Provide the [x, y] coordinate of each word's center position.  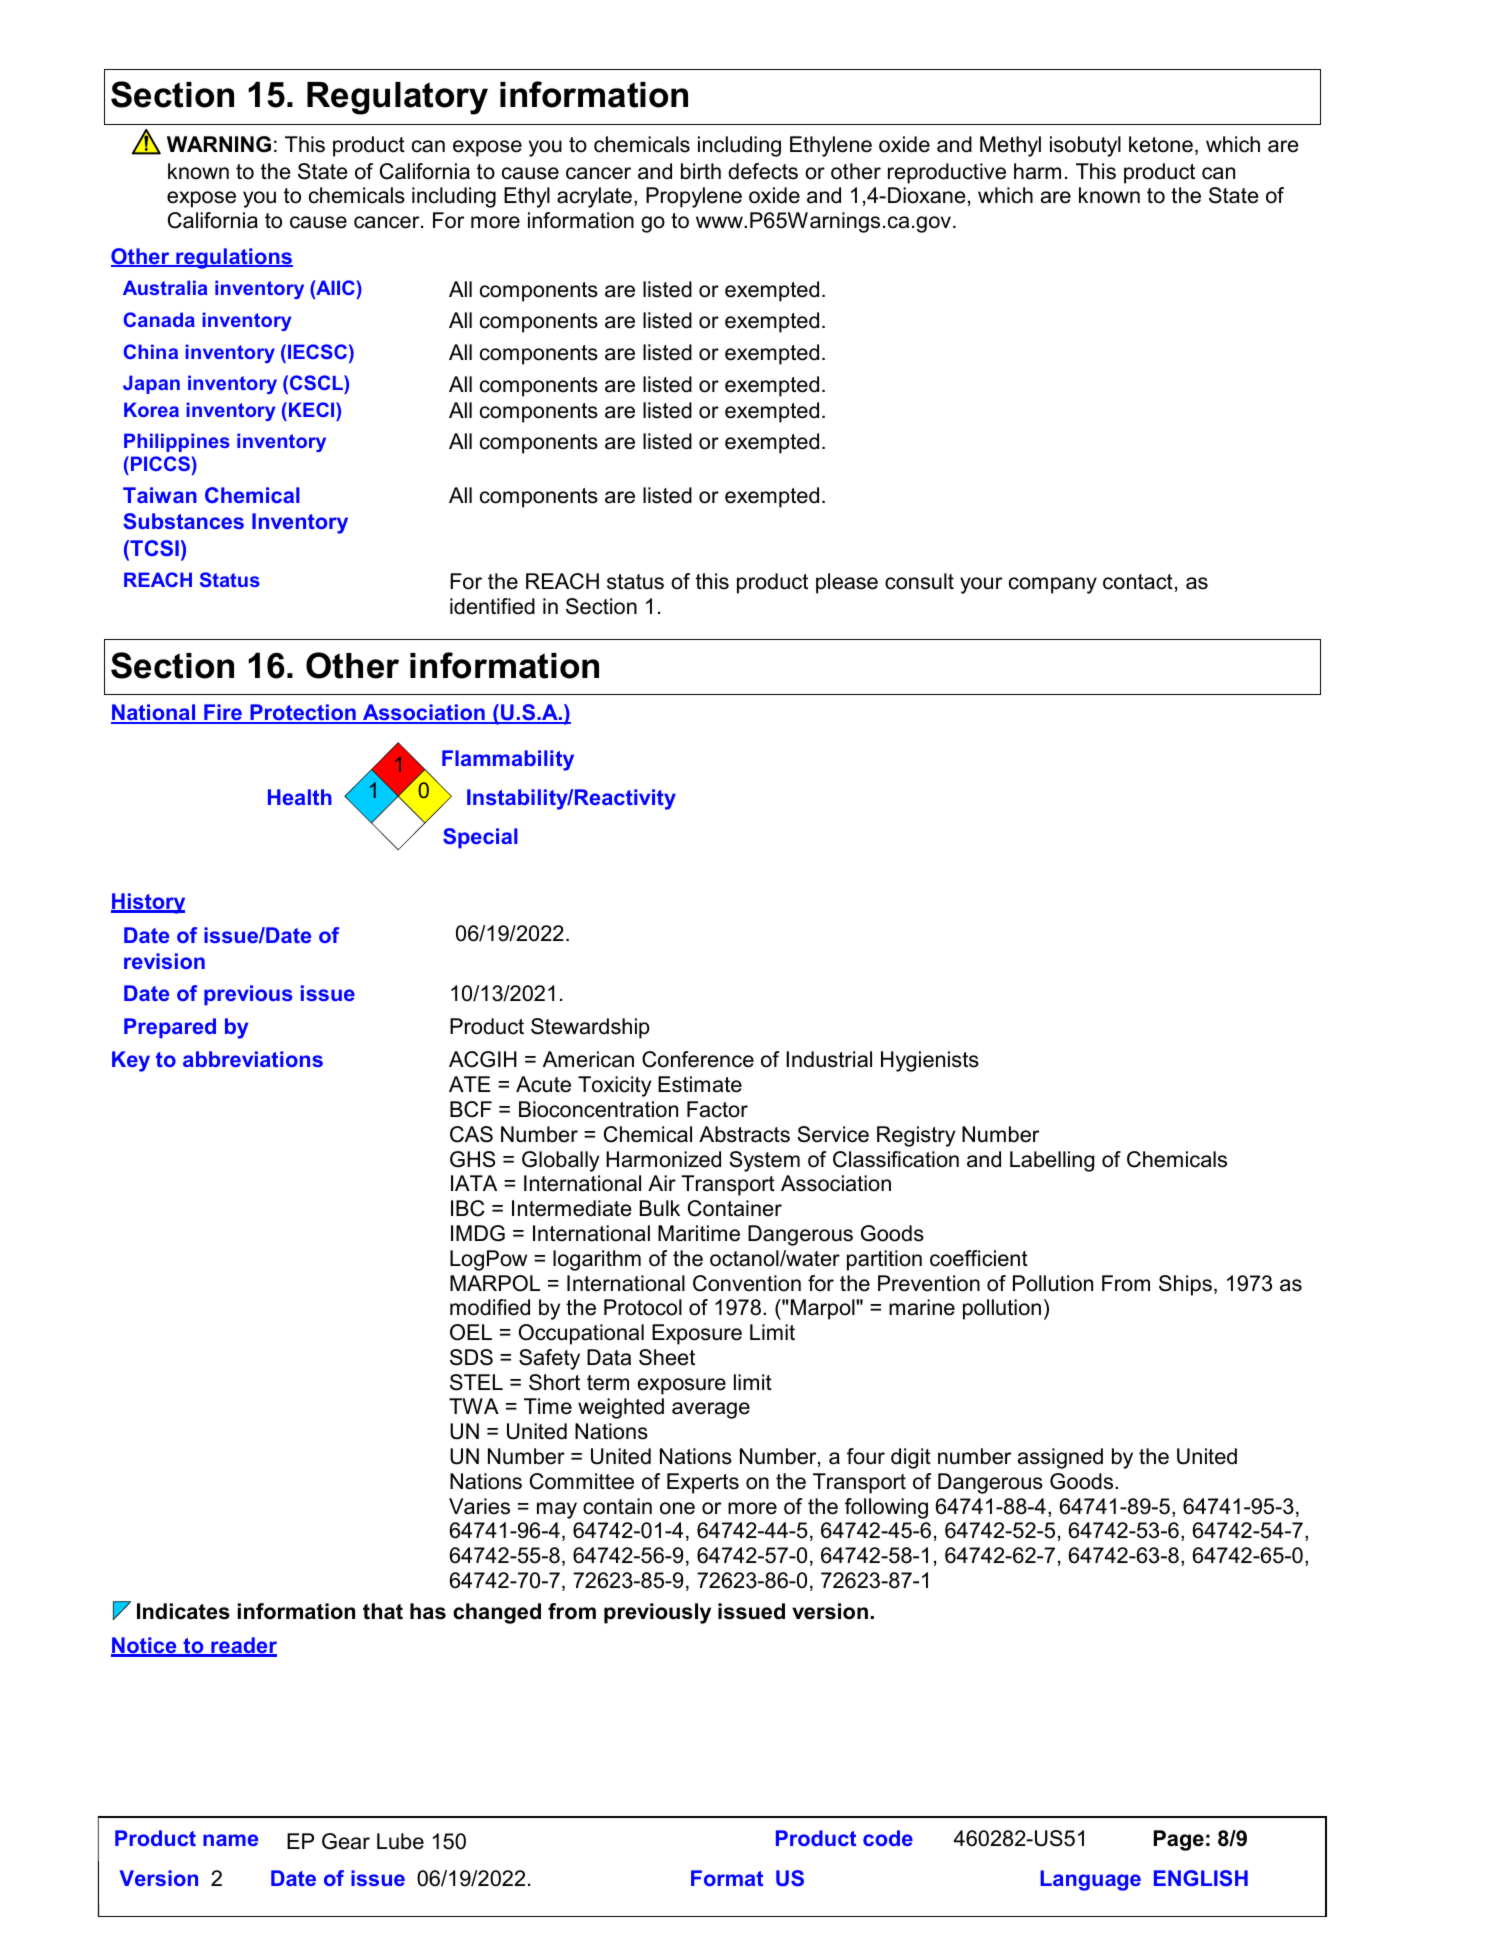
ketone [1161, 144]
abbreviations [253, 1059]
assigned [1060, 1458]
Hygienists [930, 1061]
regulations [233, 258]
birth [701, 171]
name [230, 1840]
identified [492, 606]
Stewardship [590, 1028]
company [1053, 585]
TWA [474, 1406]
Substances [183, 521]
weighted [621, 1408]
